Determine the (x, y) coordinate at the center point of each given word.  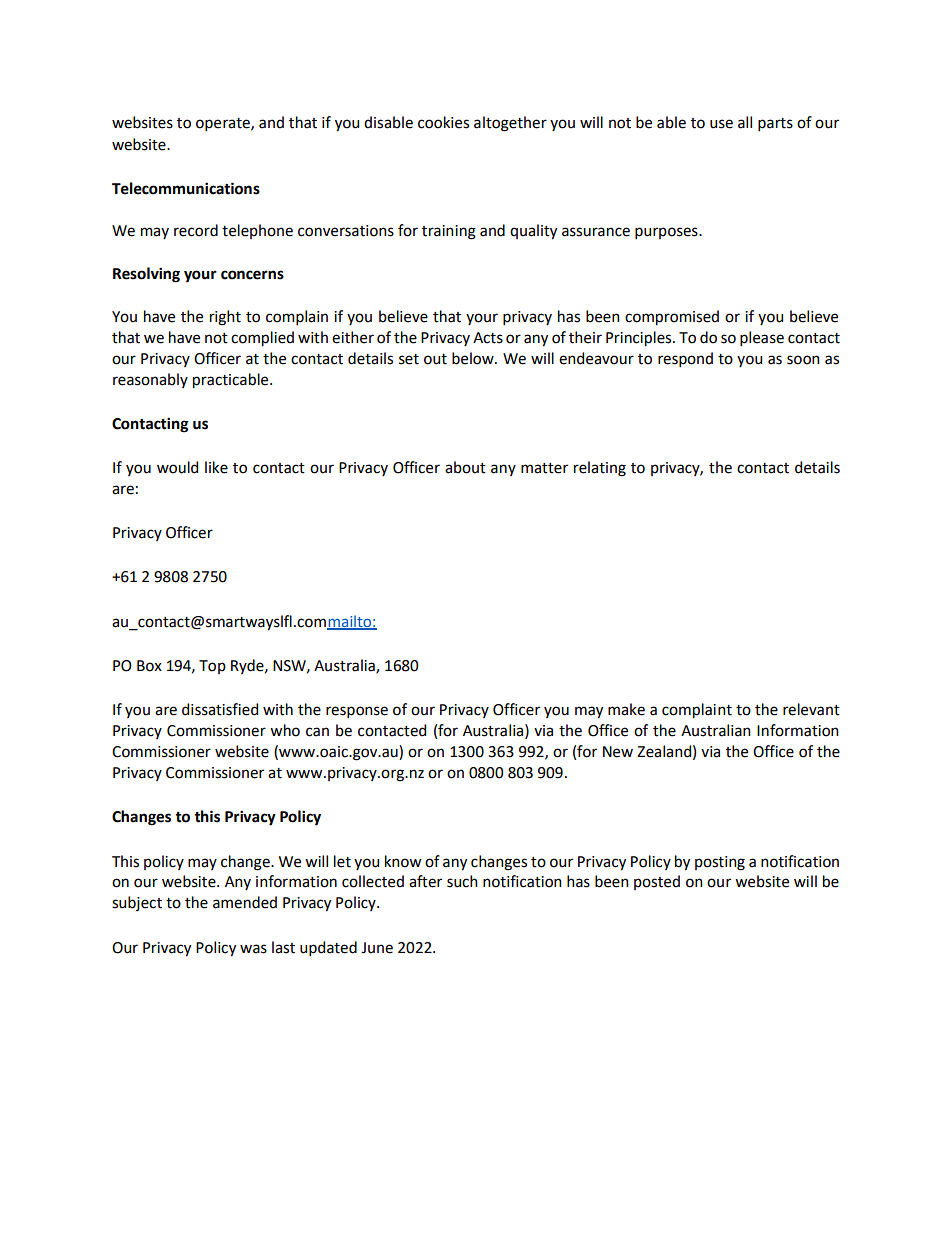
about (465, 467)
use (721, 124)
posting (720, 863)
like (216, 467)
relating (600, 469)
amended (245, 902)
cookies (443, 122)
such (462, 881)
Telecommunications (186, 188)
